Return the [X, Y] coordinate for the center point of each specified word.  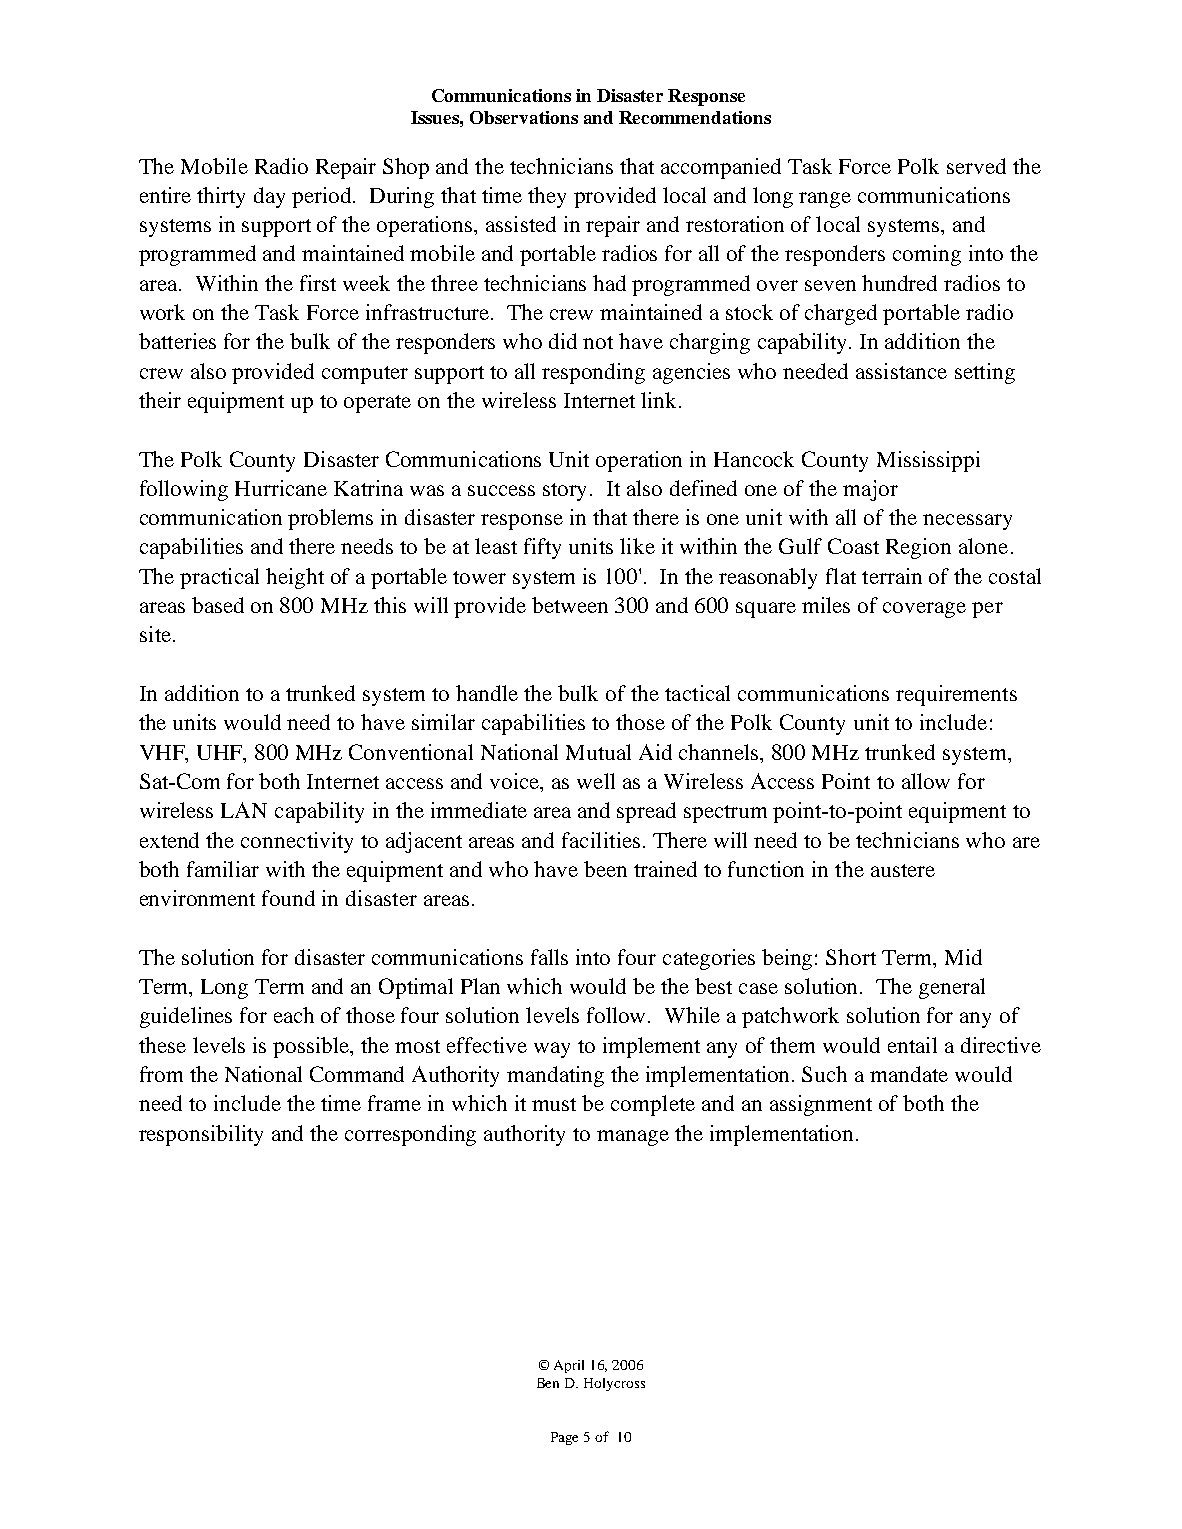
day [269, 197]
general [952, 988]
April [569, 1366]
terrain [892, 576]
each [294, 1015]
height [295, 578]
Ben [548, 1383]
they [547, 197]
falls [549, 957]
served [976, 166]
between [570, 605]
